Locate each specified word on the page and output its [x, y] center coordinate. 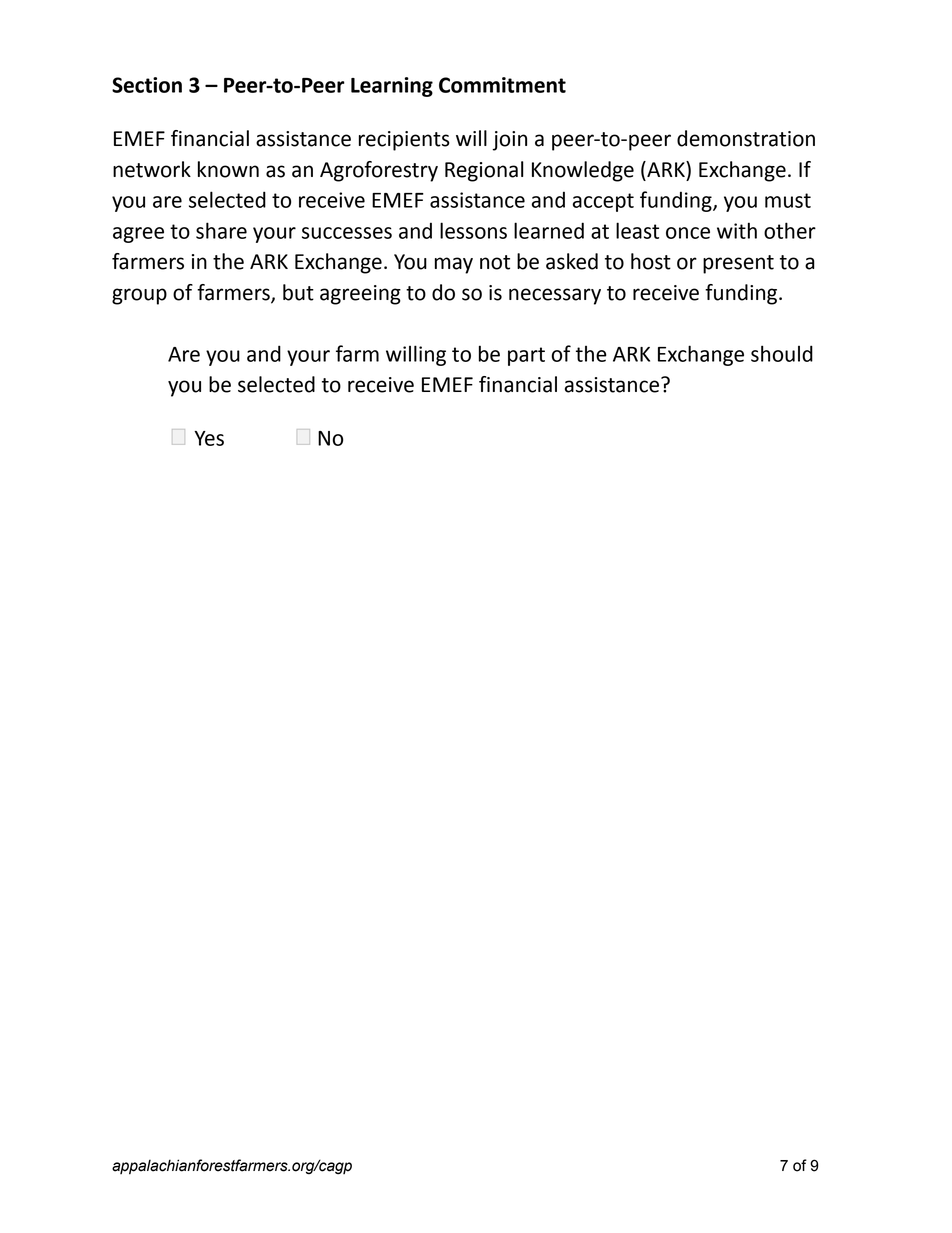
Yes [209, 438]
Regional [484, 171]
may [454, 265]
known [228, 169]
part [526, 356]
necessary [555, 296]
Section [147, 85]
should [782, 353]
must [788, 200]
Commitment [502, 85]
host [651, 261]
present [738, 264]
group [139, 296]
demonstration [746, 138]
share [221, 230]
